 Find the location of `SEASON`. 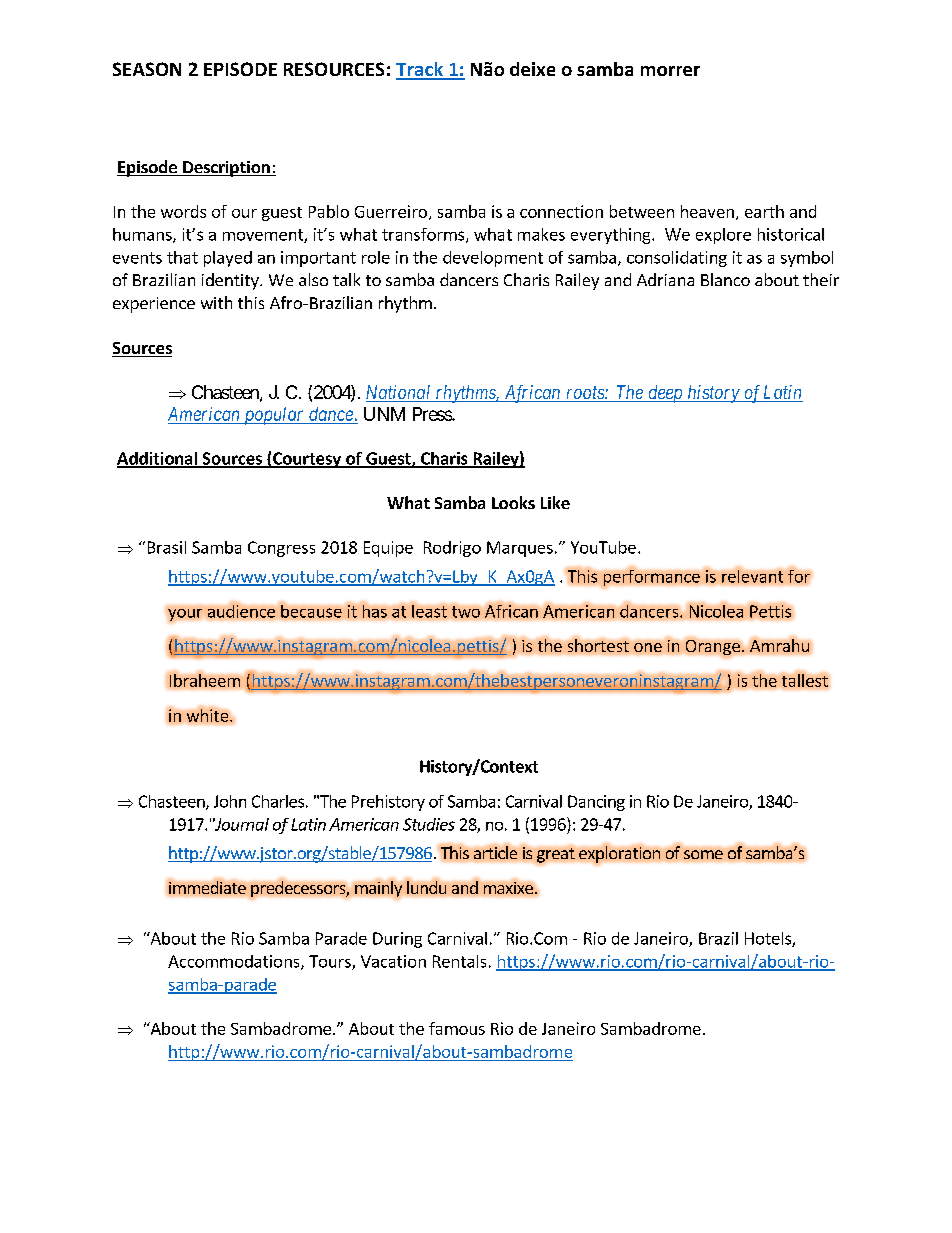

SEASON is located at coordinates (147, 69).
